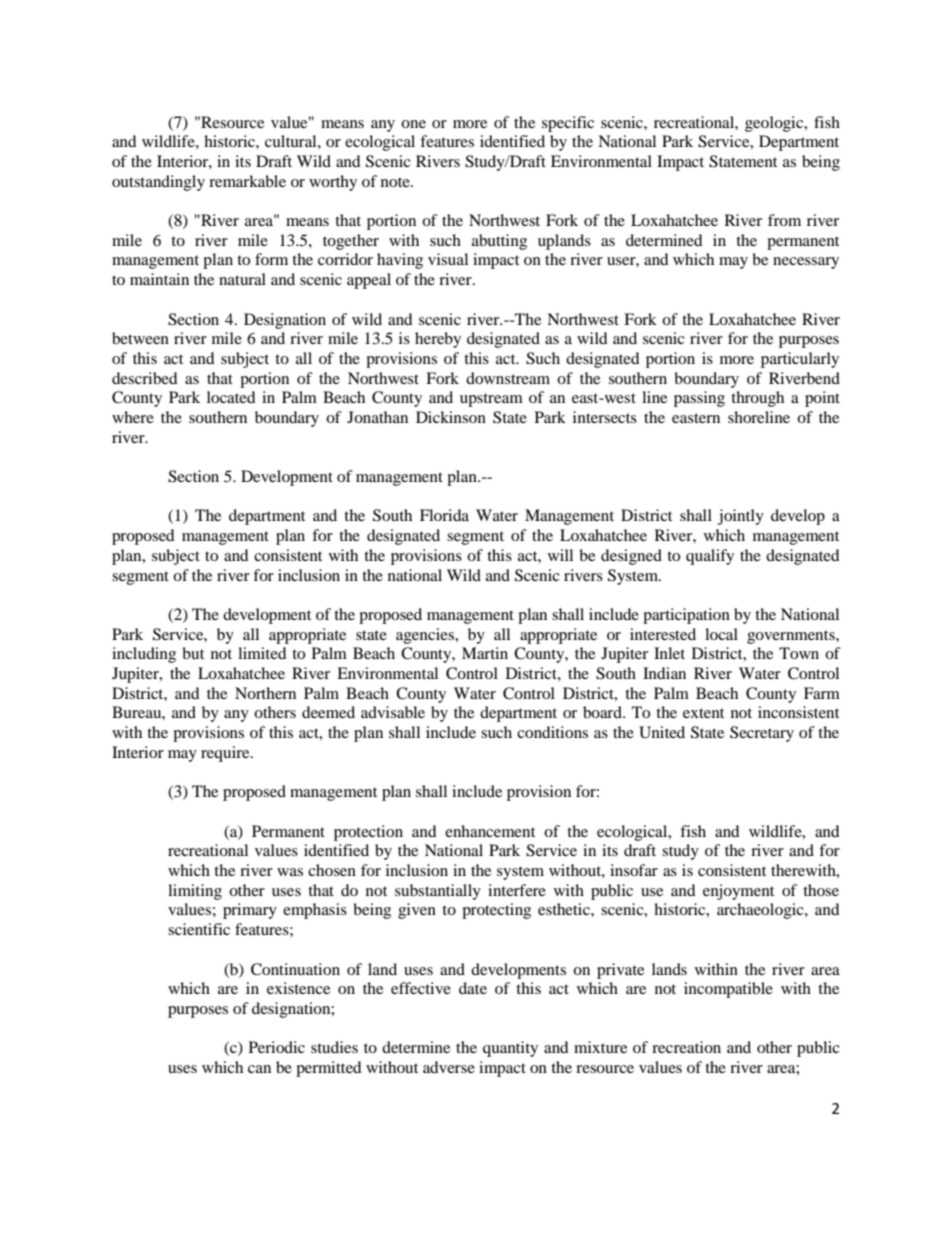 Image resolution: width=952 pixels, height=1233 pixels. Describe the element at coordinates (552, 732) in the screenshot. I see `conditions` at that location.
